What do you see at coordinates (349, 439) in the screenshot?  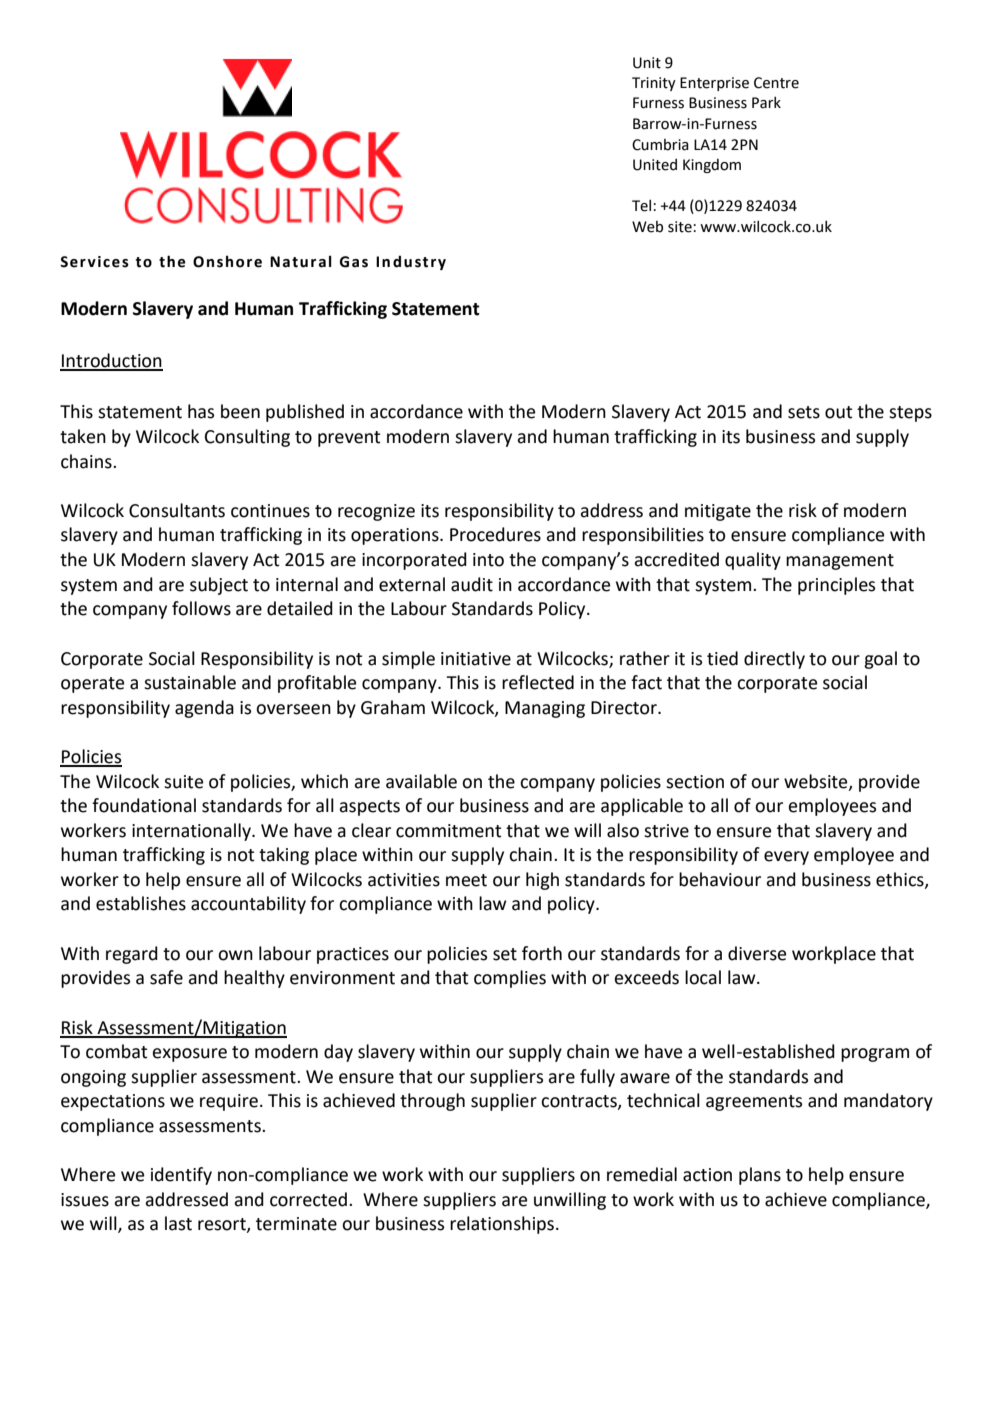 I see `prevent` at bounding box center [349, 439].
